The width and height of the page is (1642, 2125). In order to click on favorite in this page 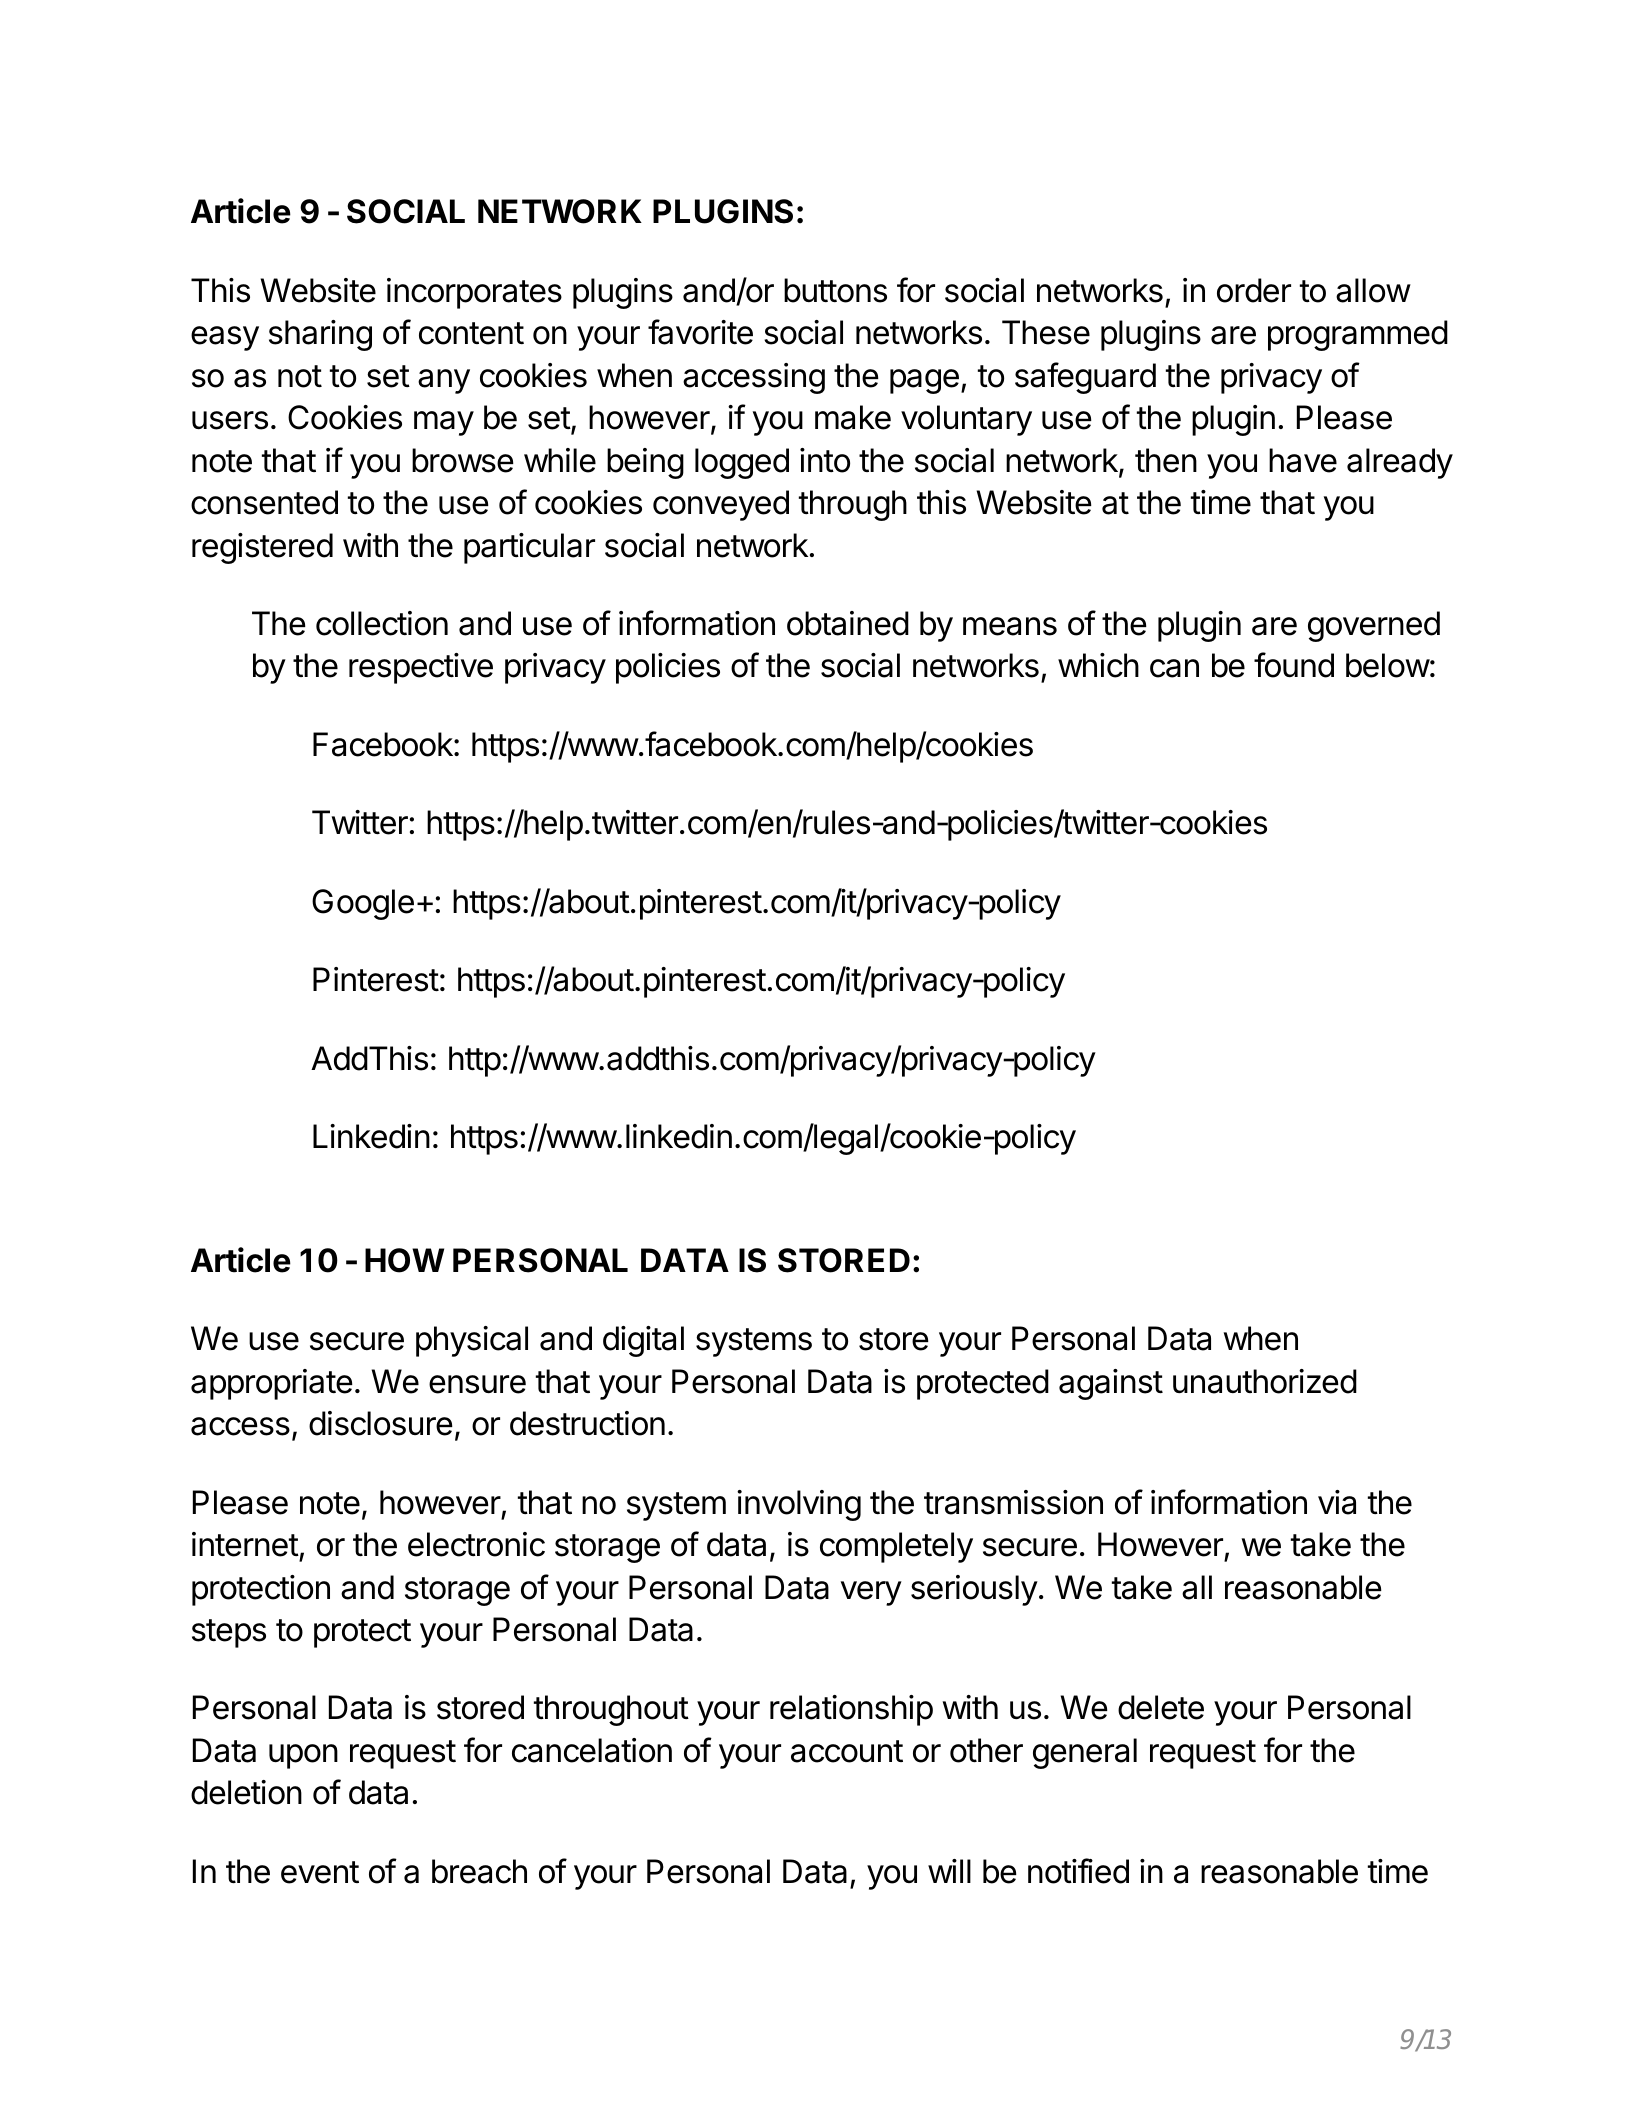, I will do `click(700, 332)`.
